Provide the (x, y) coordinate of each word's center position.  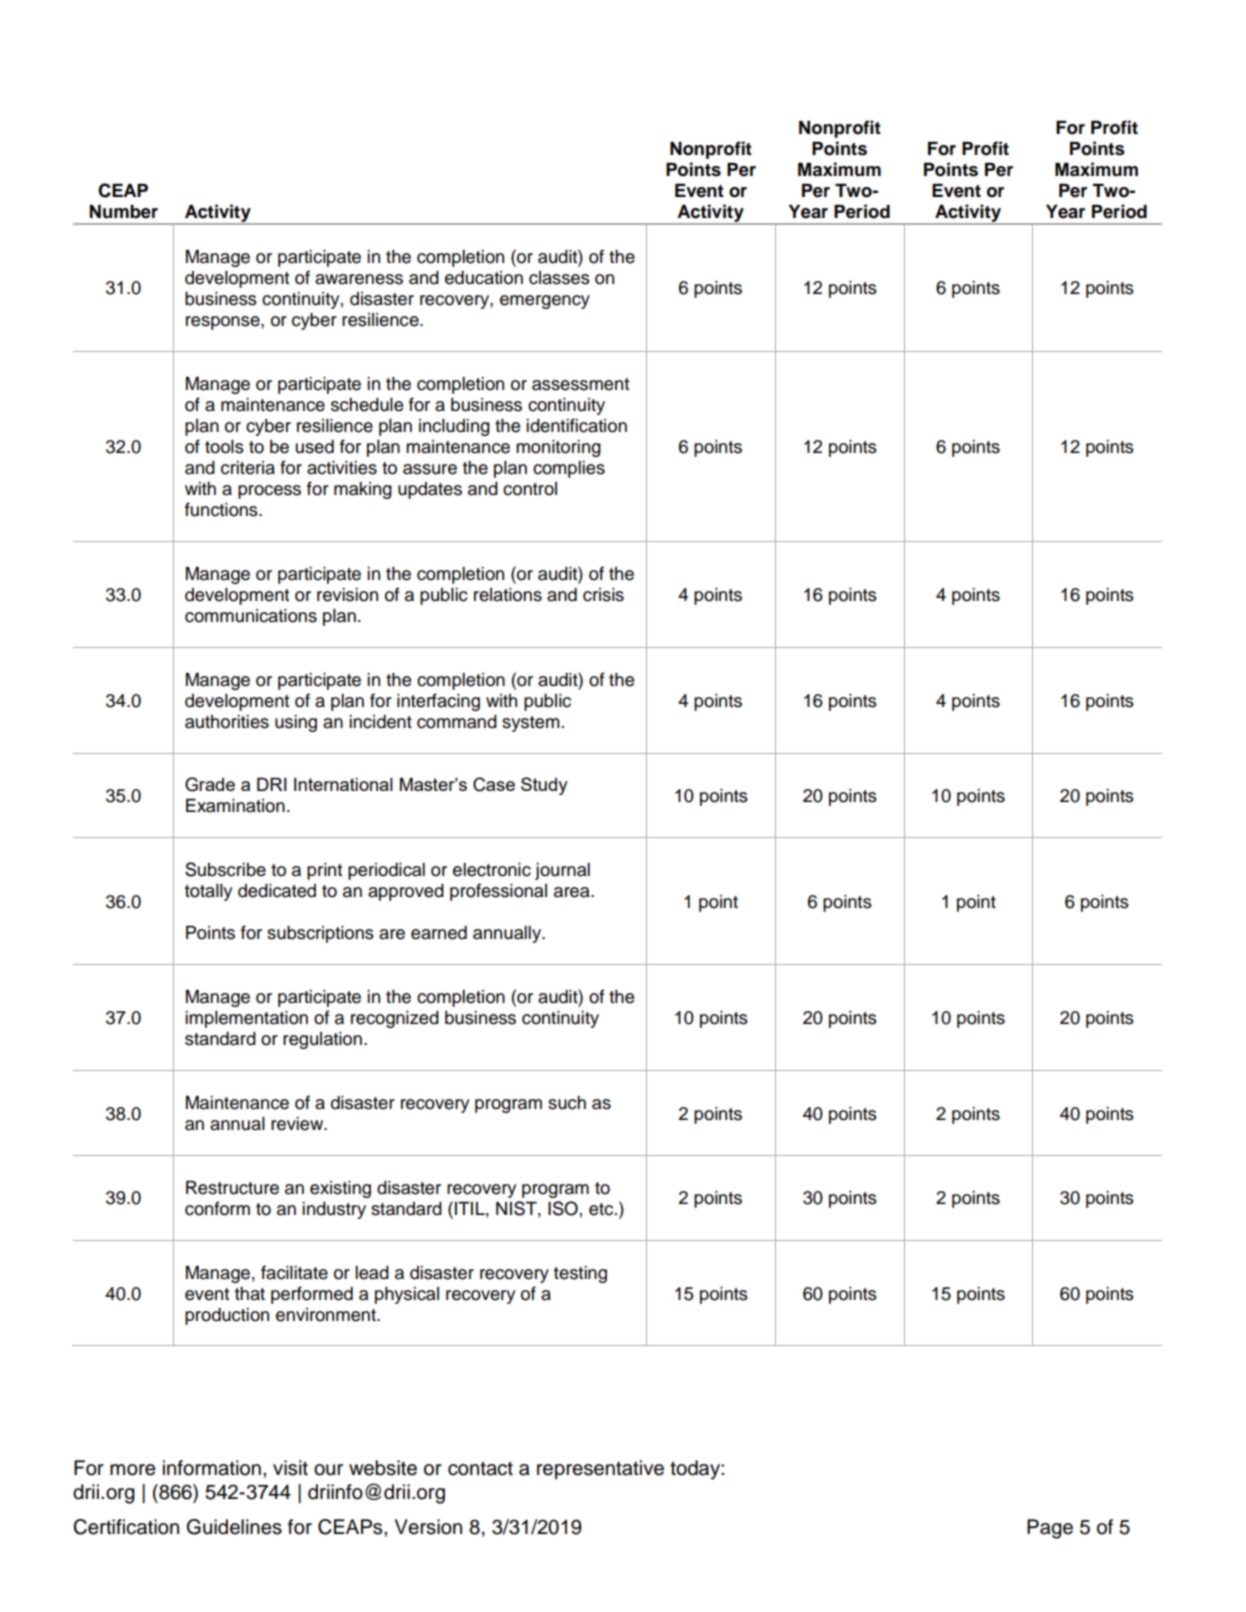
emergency (545, 302)
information (212, 1468)
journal (562, 871)
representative (600, 1470)
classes (559, 278)
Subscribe (225, 869)
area (573, 892)
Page (1050, 1529)
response (224, 323)
